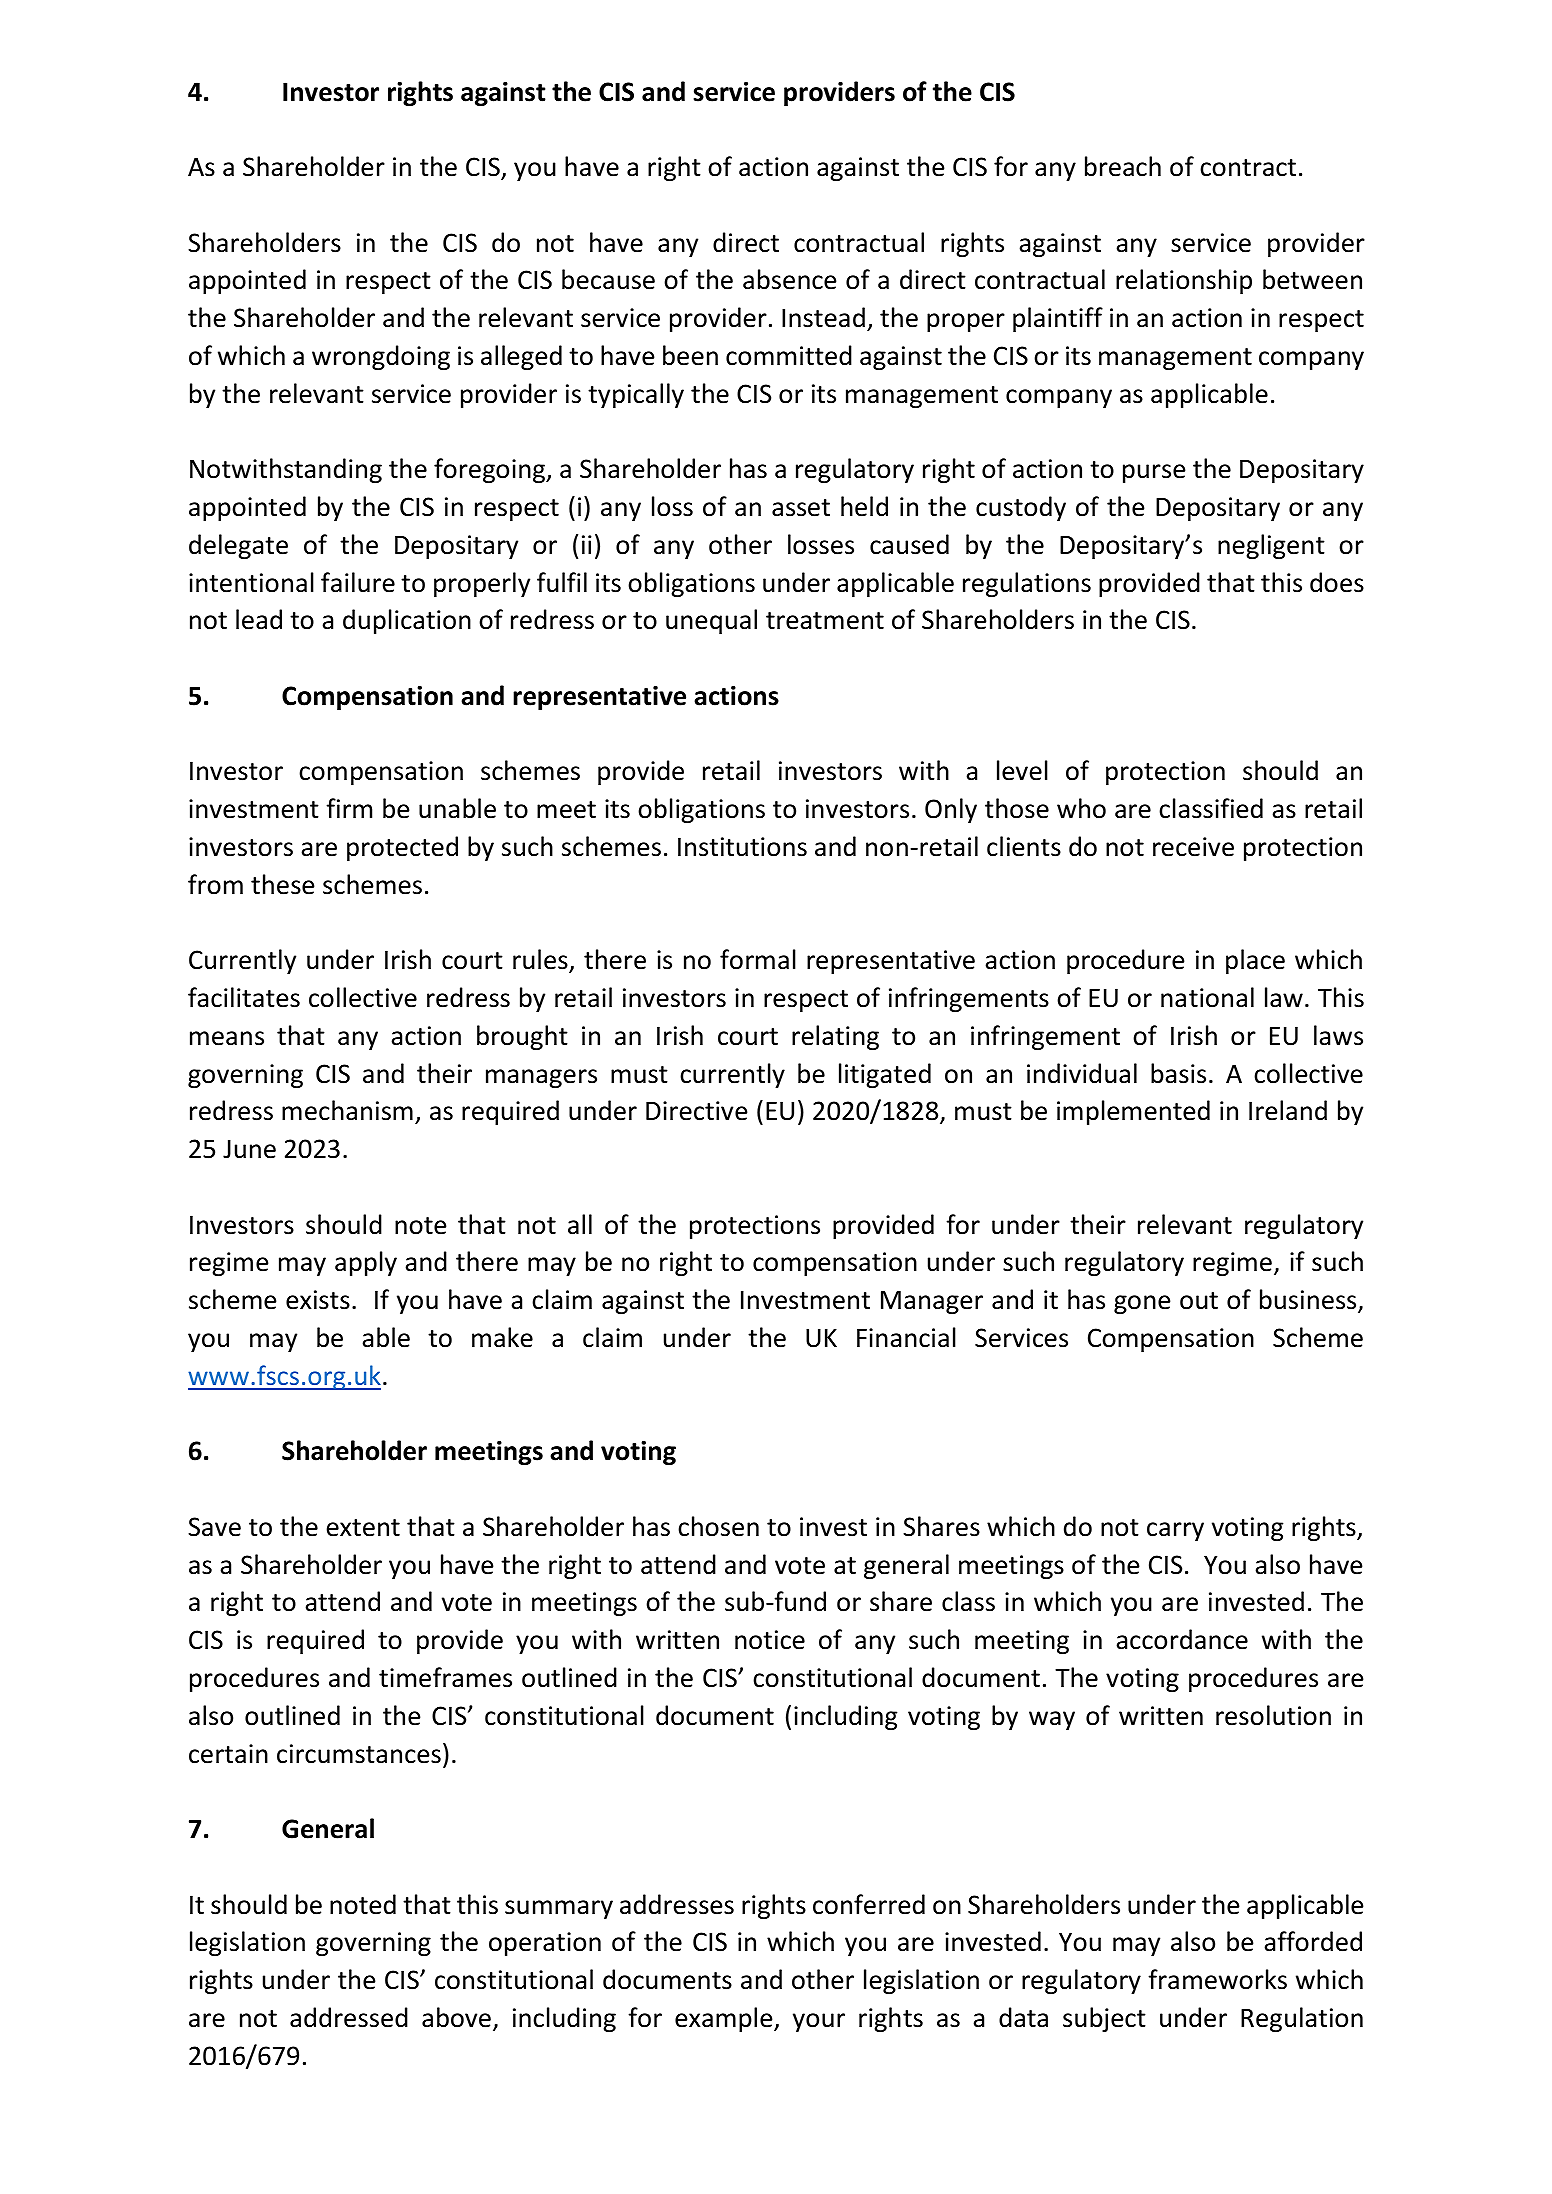  I want to click on your, so click(819, 2022).
